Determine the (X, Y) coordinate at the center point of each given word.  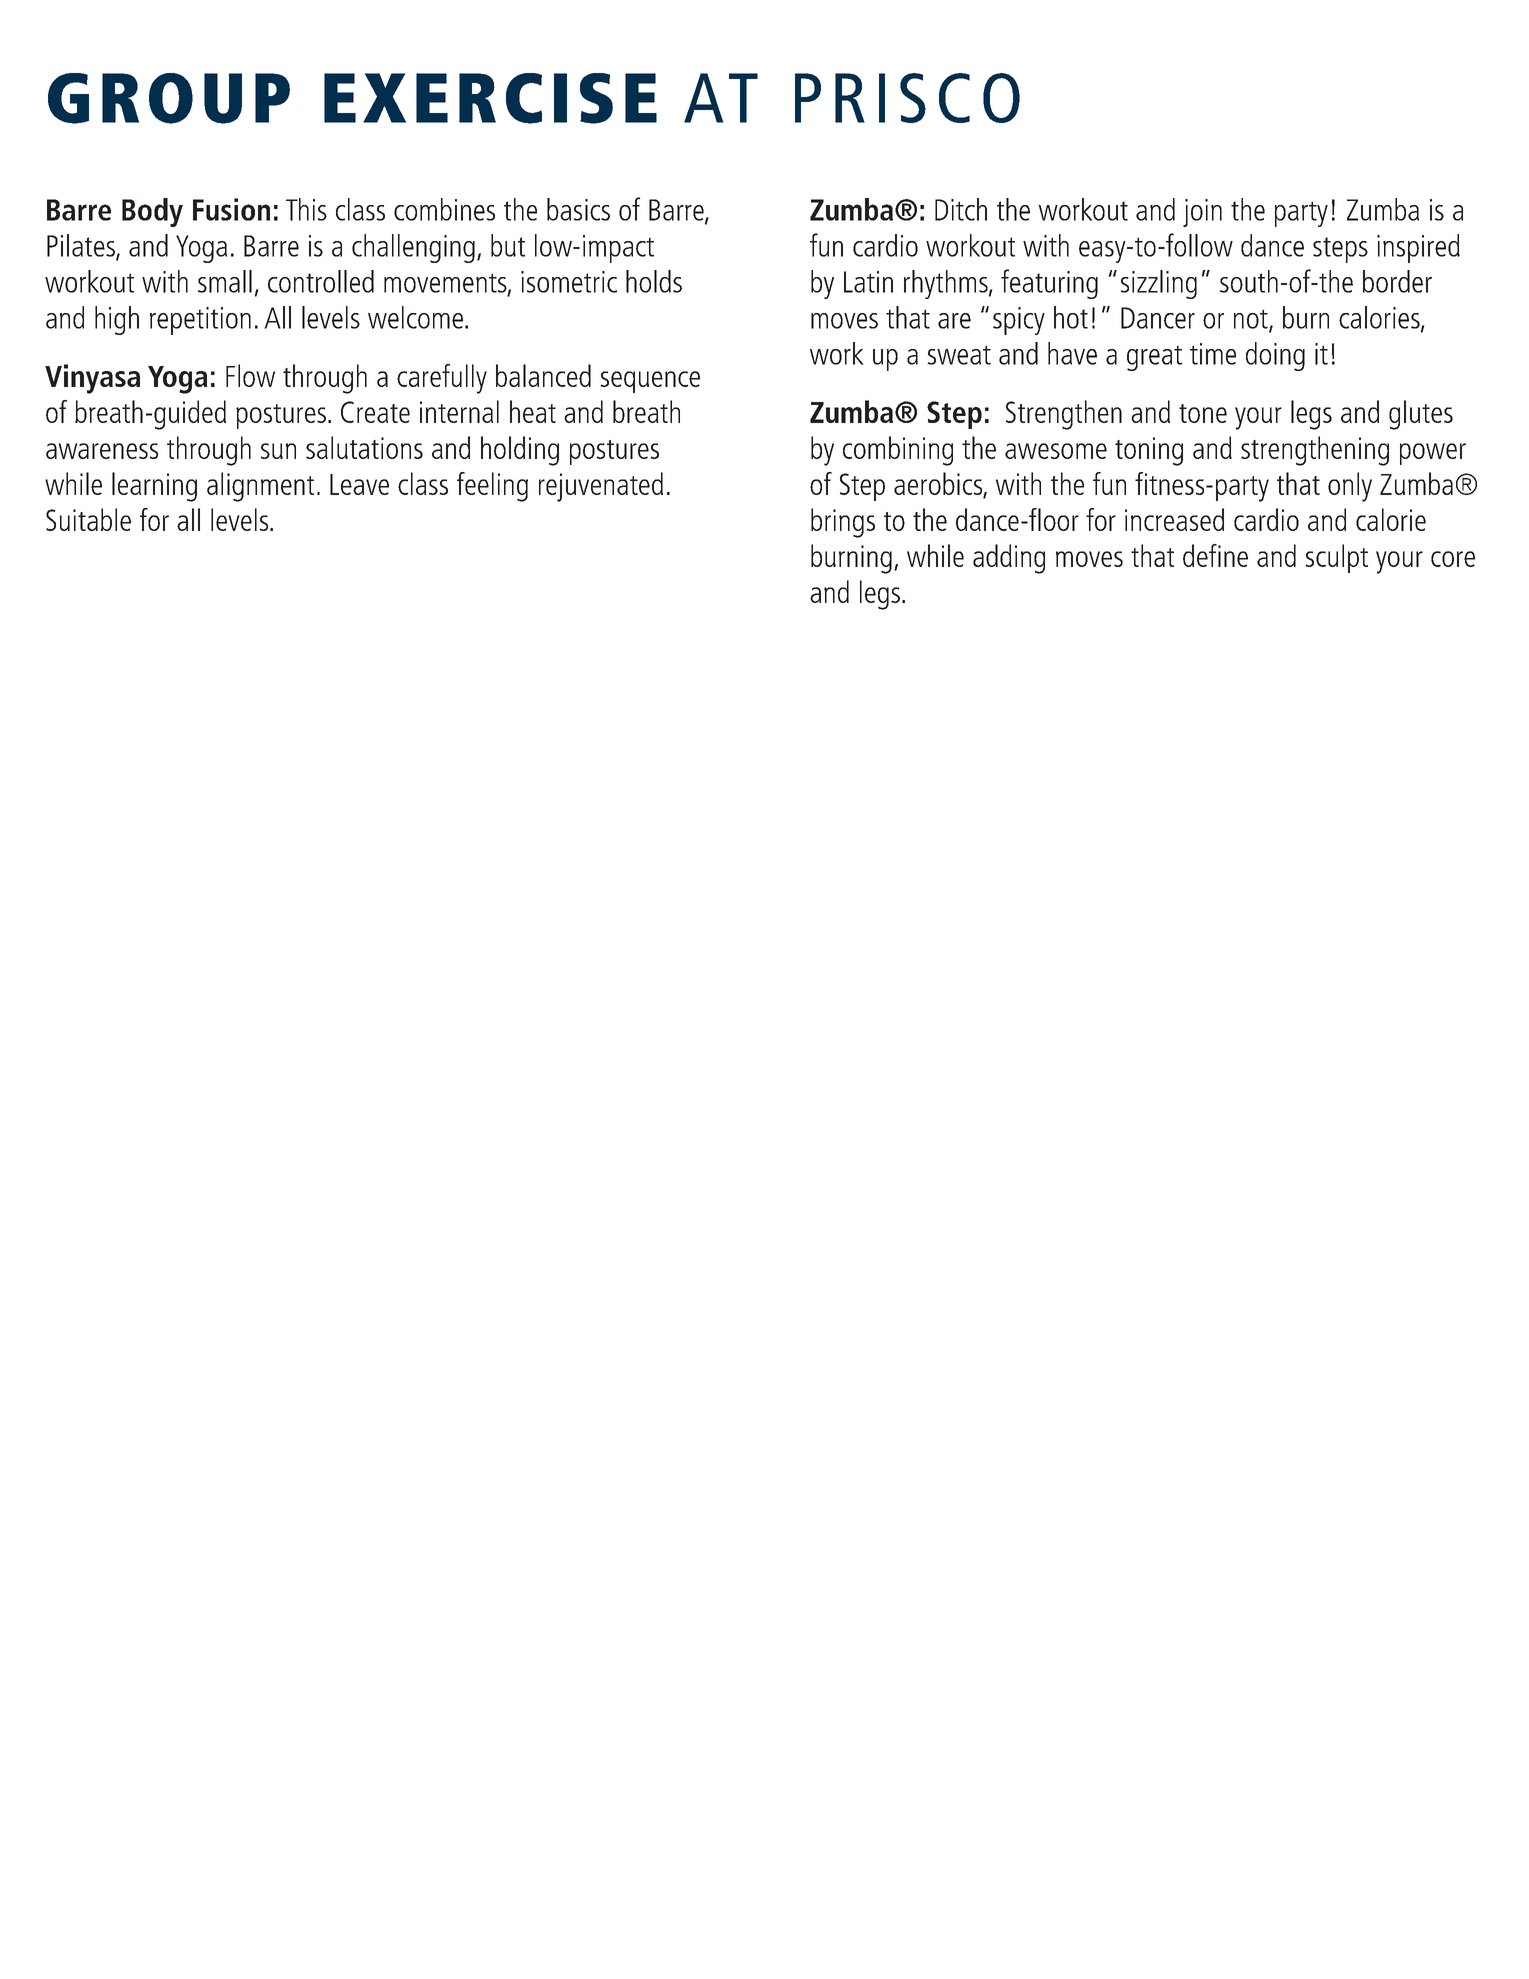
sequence (650, 382)
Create (375, 412)
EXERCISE (490, 98)
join (1202, 213)
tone (1203, 413)
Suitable (88, 519)
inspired (1418, 248)
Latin (868, 282)
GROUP (169, 98)
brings (843, 523)
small (225, 281)
